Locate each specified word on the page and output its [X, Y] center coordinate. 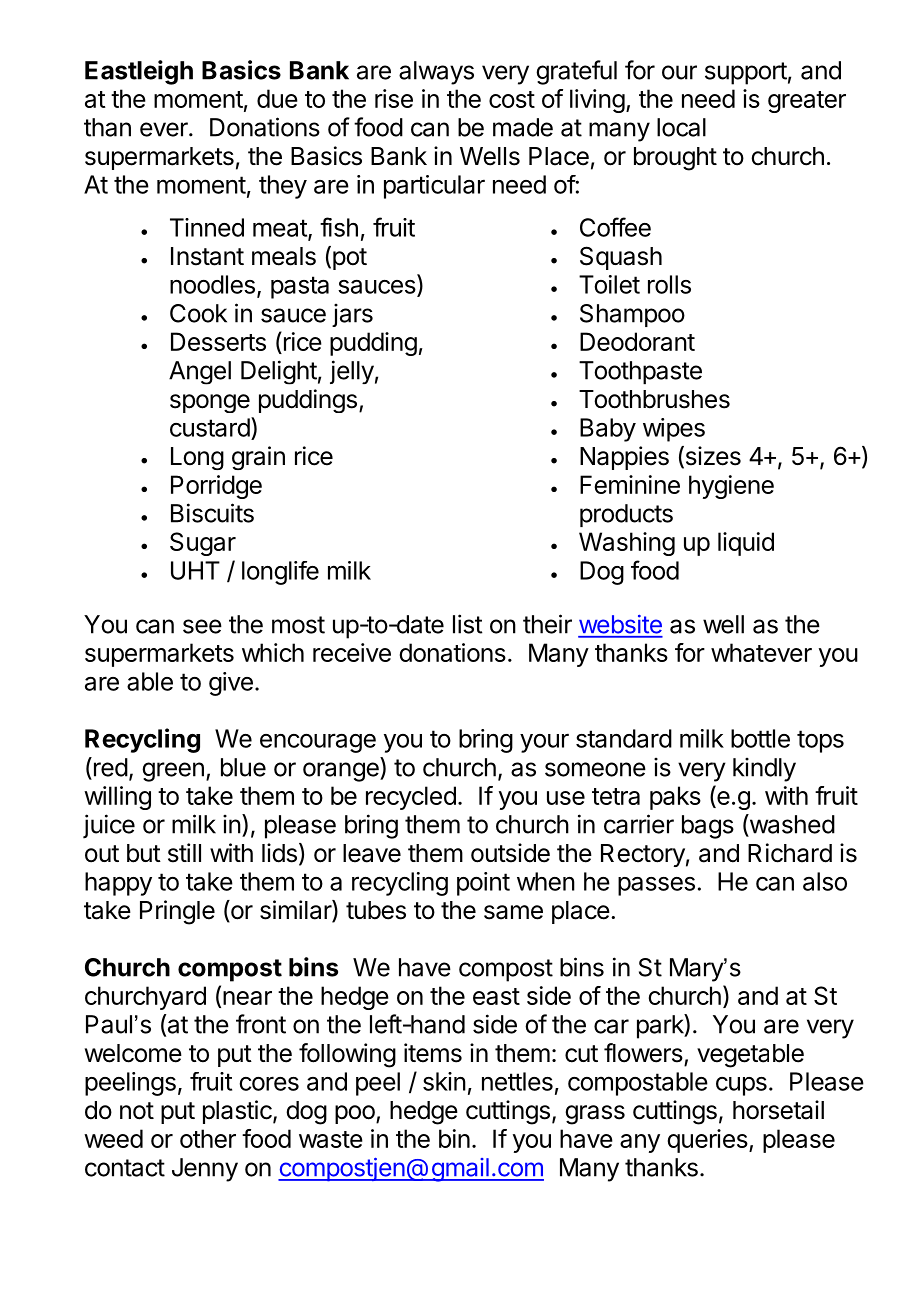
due [277, 98]
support [746, 73]
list [467, 624]
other [208, 1138]
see [202, 626]
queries [708, 1141]
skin [444, 1081]
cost [512, 99]
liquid [746, 544]
